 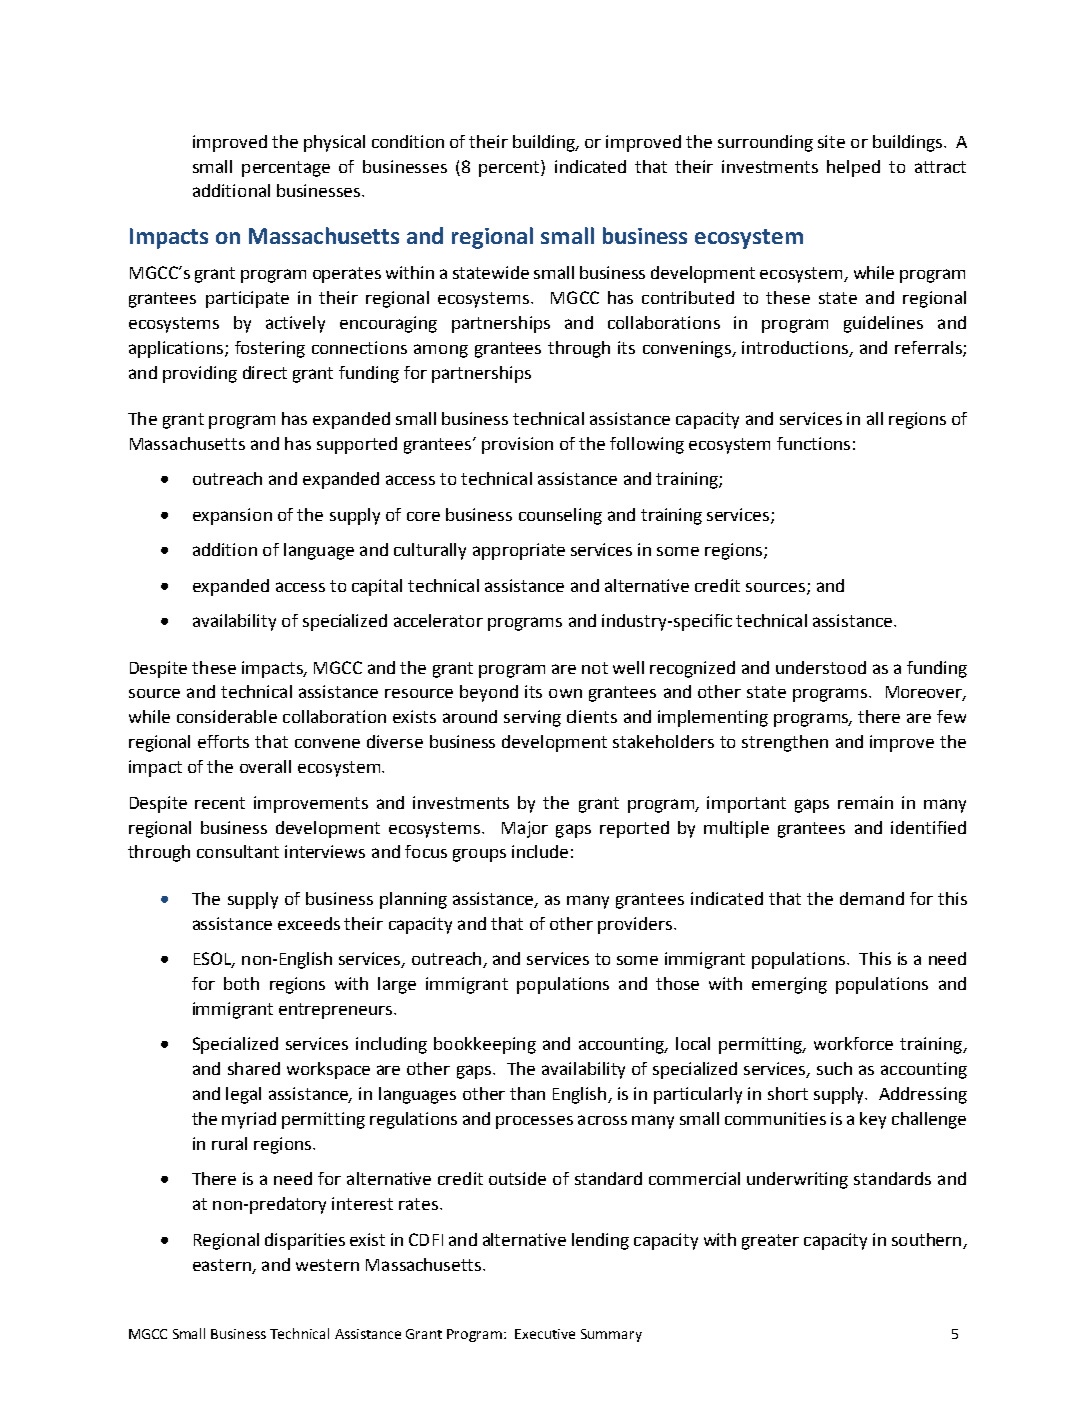 What do you see at coordinates (853, 1043) in the screenshot?
I see `workforce` at bounding box center [853, 1043].
